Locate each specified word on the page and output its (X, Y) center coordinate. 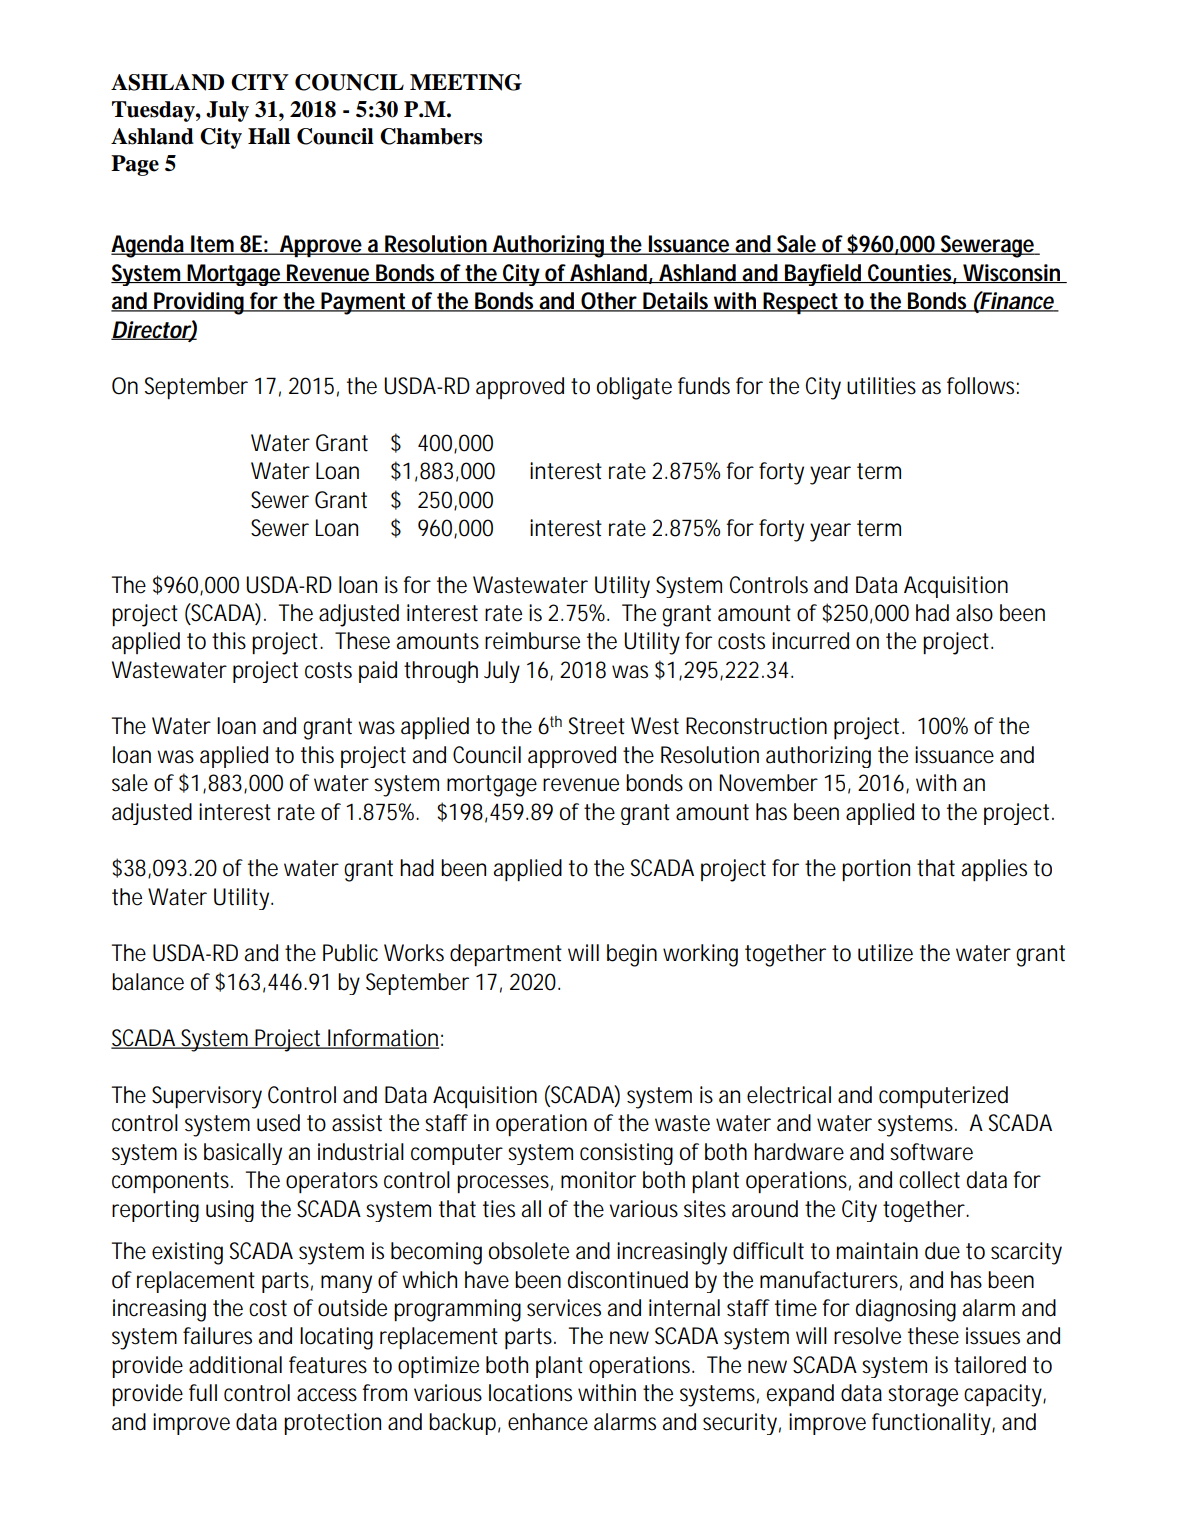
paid (378, 672)
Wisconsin (1011, 273)
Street (597, 726)
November (768, 783)
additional (235, 1365)
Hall (269, 136)
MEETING (466, 82)
